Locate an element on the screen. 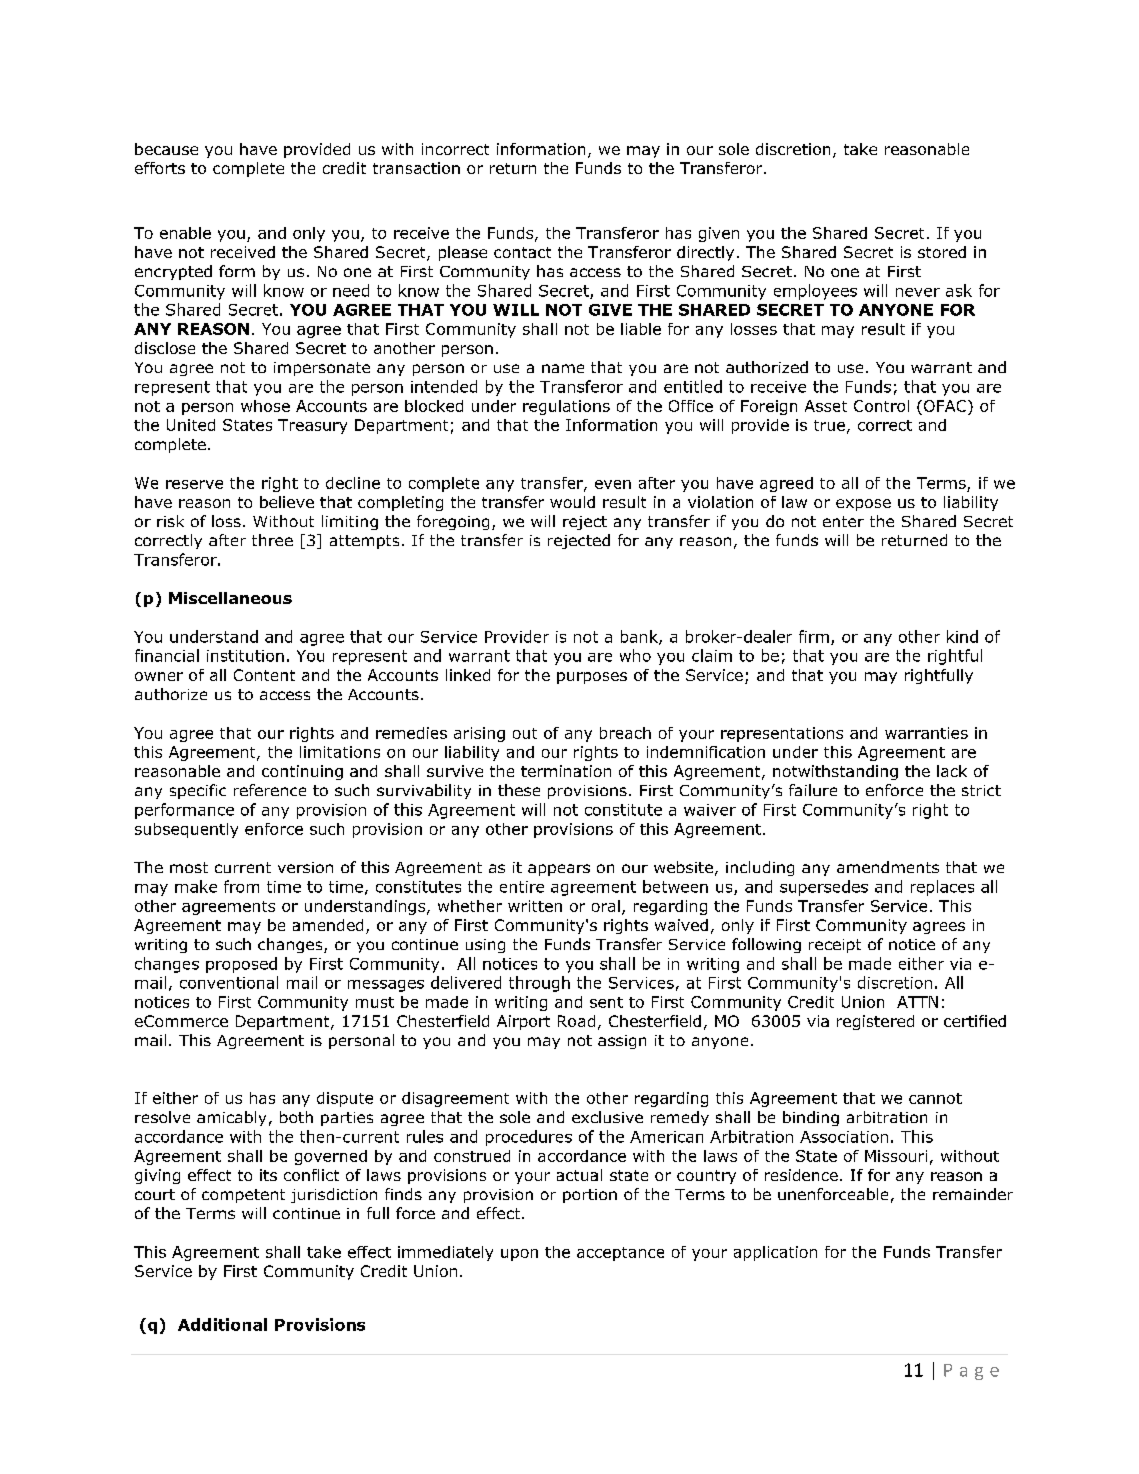  upon is located at coordinates (519, 1255).
